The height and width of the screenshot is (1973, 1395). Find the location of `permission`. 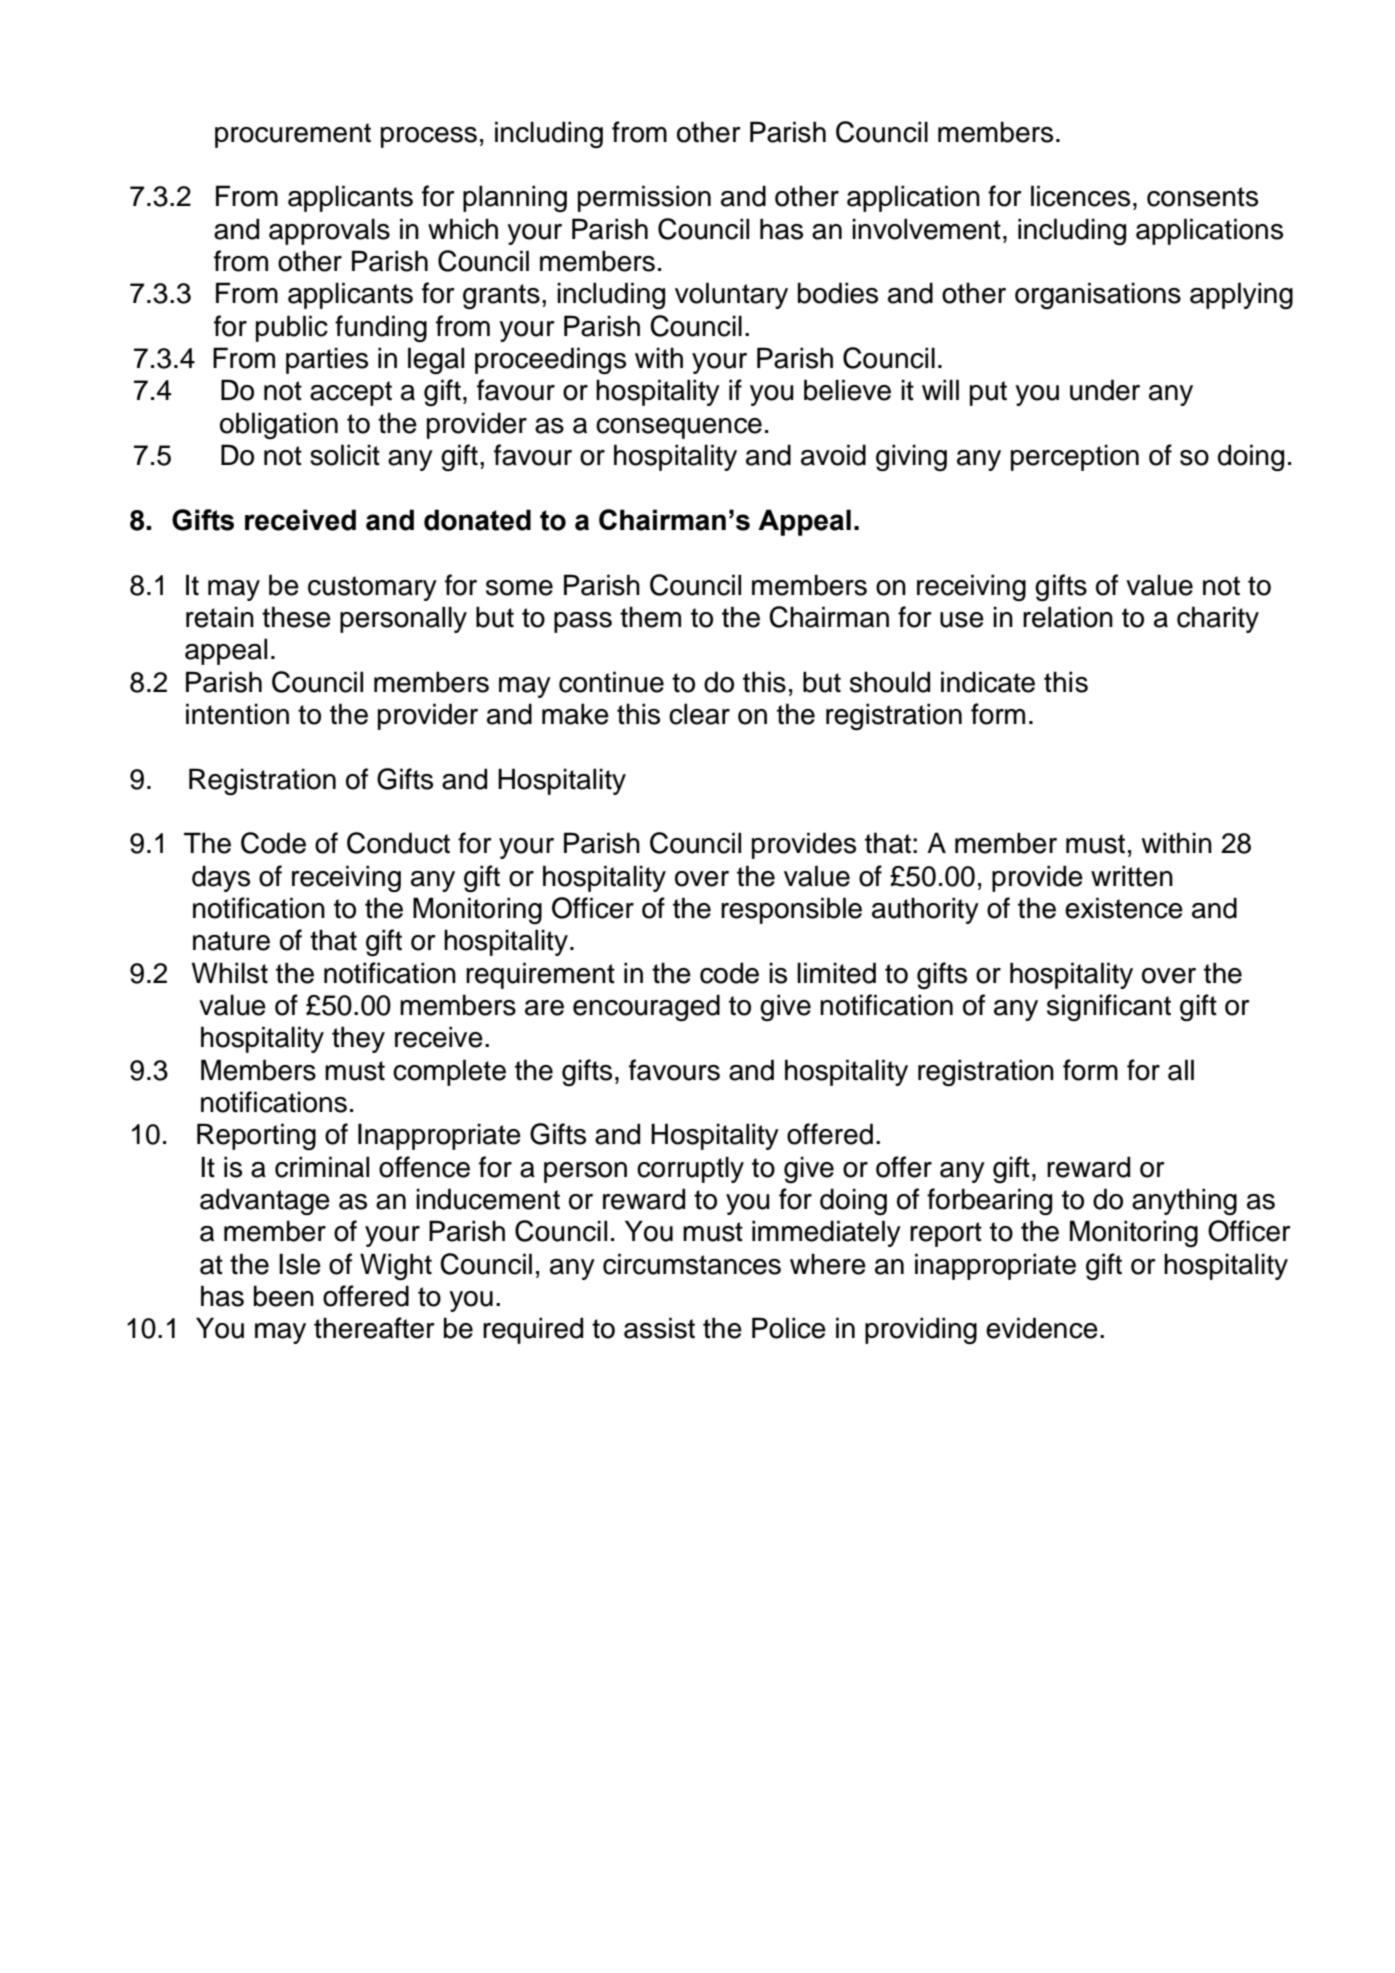

permission is located at coordinates (644, 198).
